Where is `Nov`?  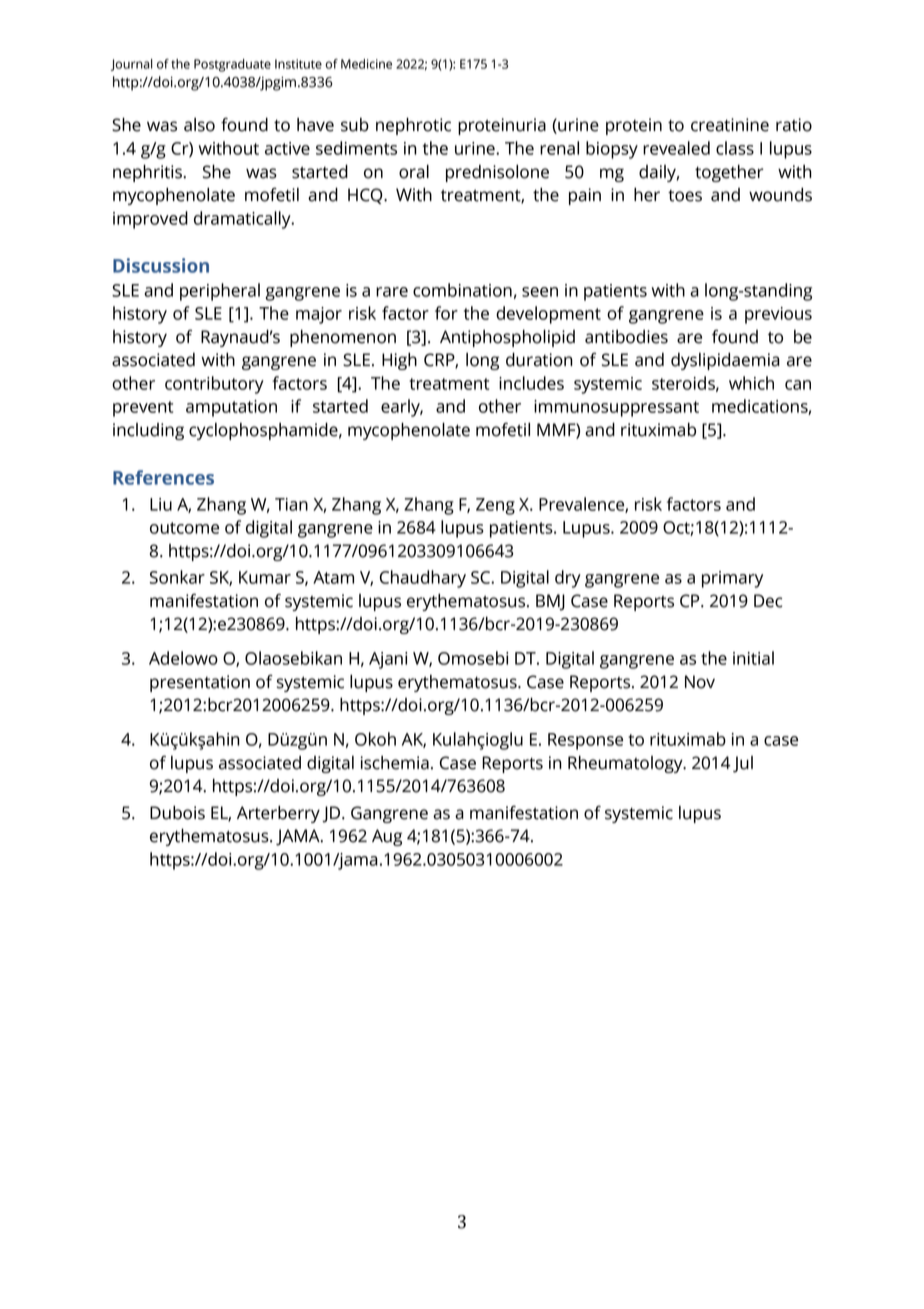
Nov is located at coordinates (700, 682).
